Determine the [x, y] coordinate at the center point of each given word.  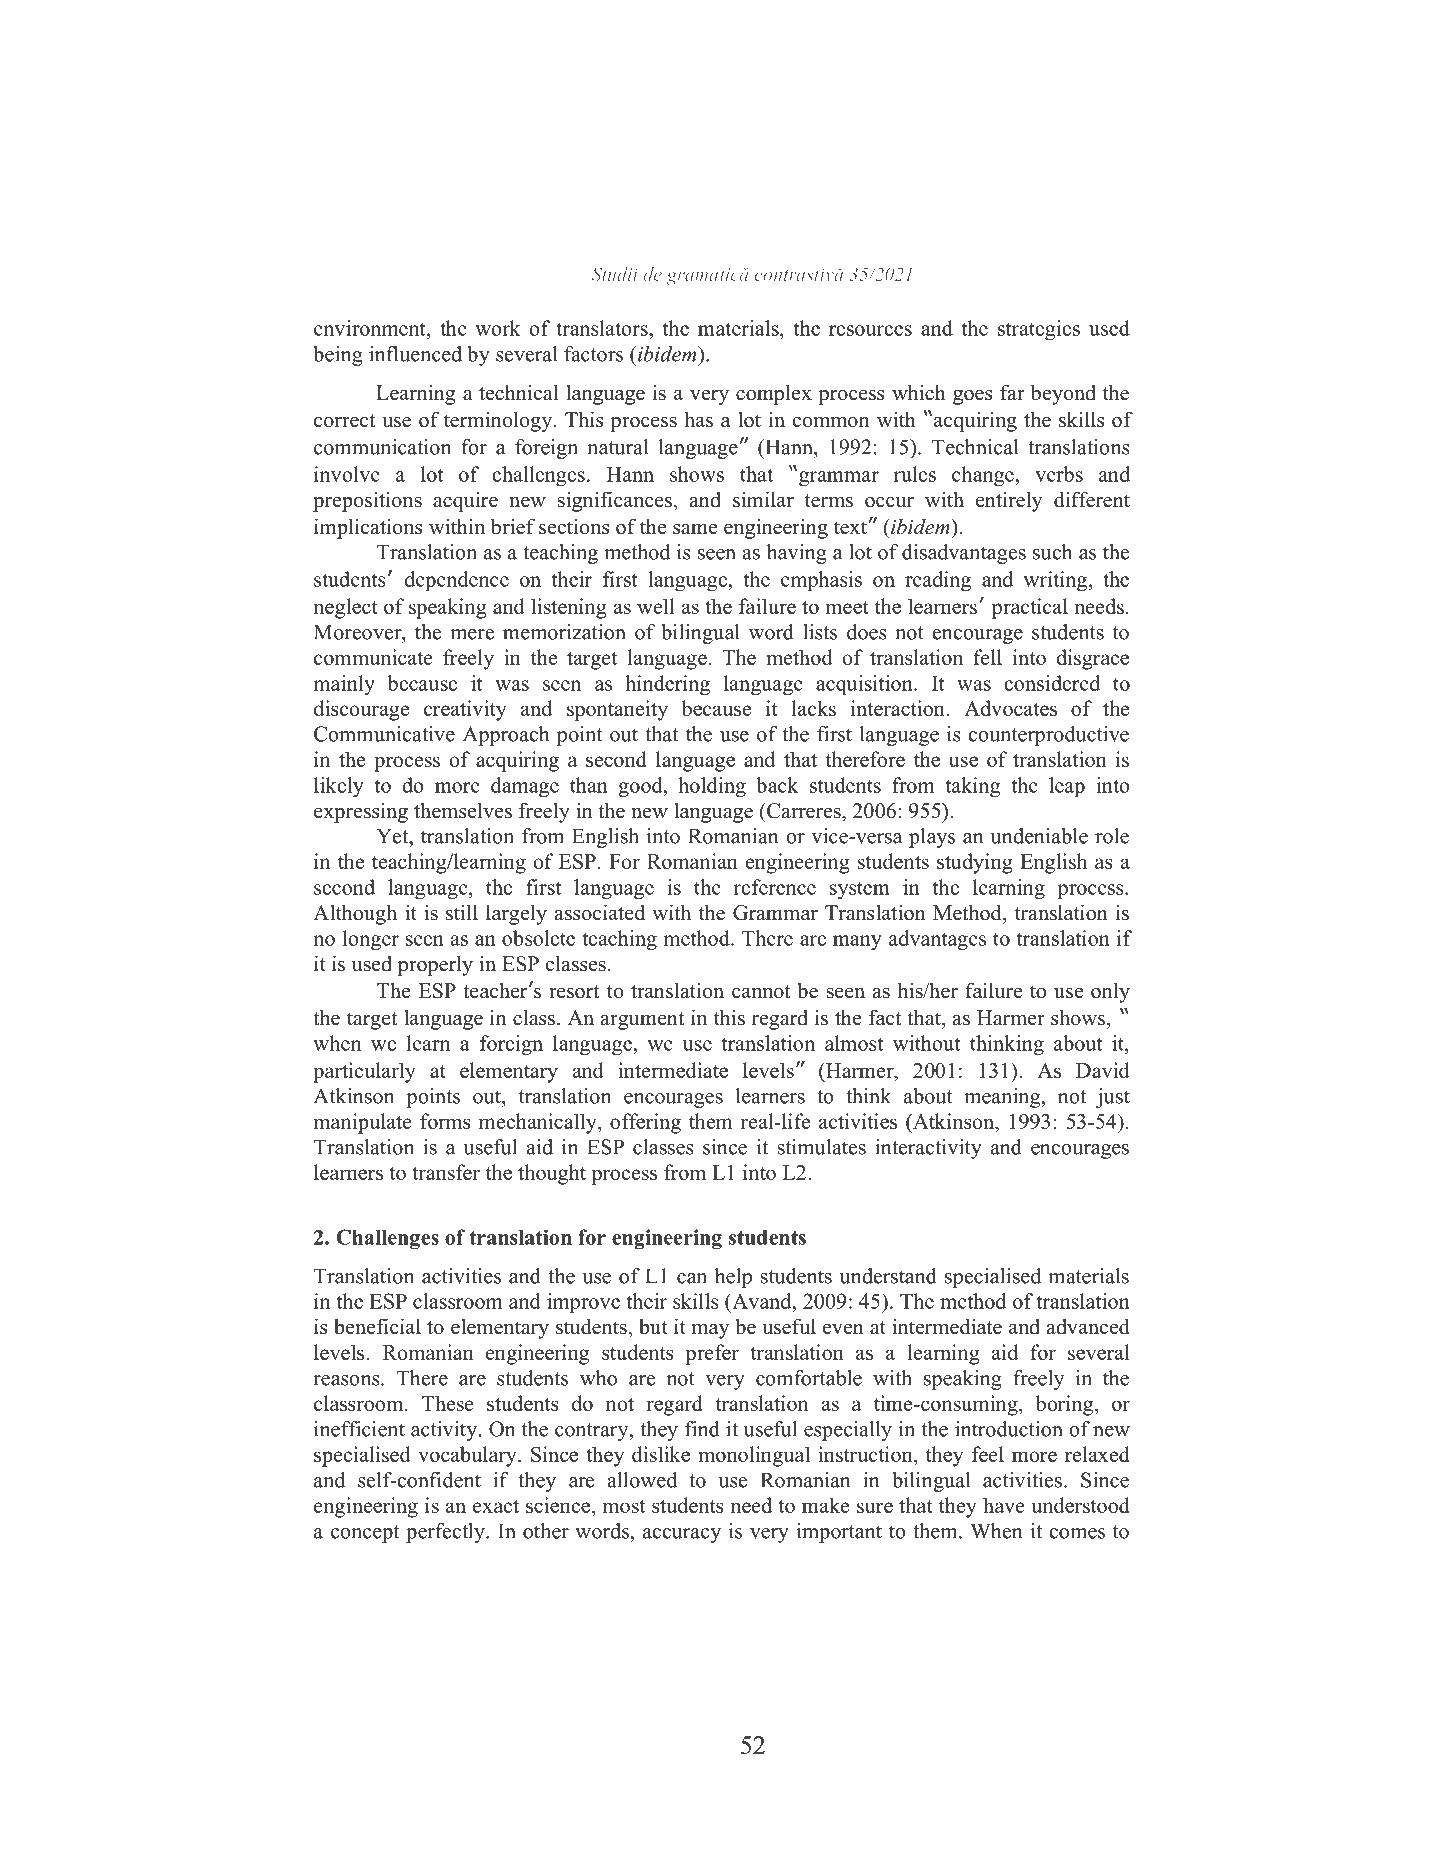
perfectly [446, 1533]
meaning [1003, 1098]
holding [712, 787]
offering [645, 1123]
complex [774, 394]
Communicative [384, 734]
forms [445, 1121]
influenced [415, 354]
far [1012, 392]
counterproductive [1048, 736]
